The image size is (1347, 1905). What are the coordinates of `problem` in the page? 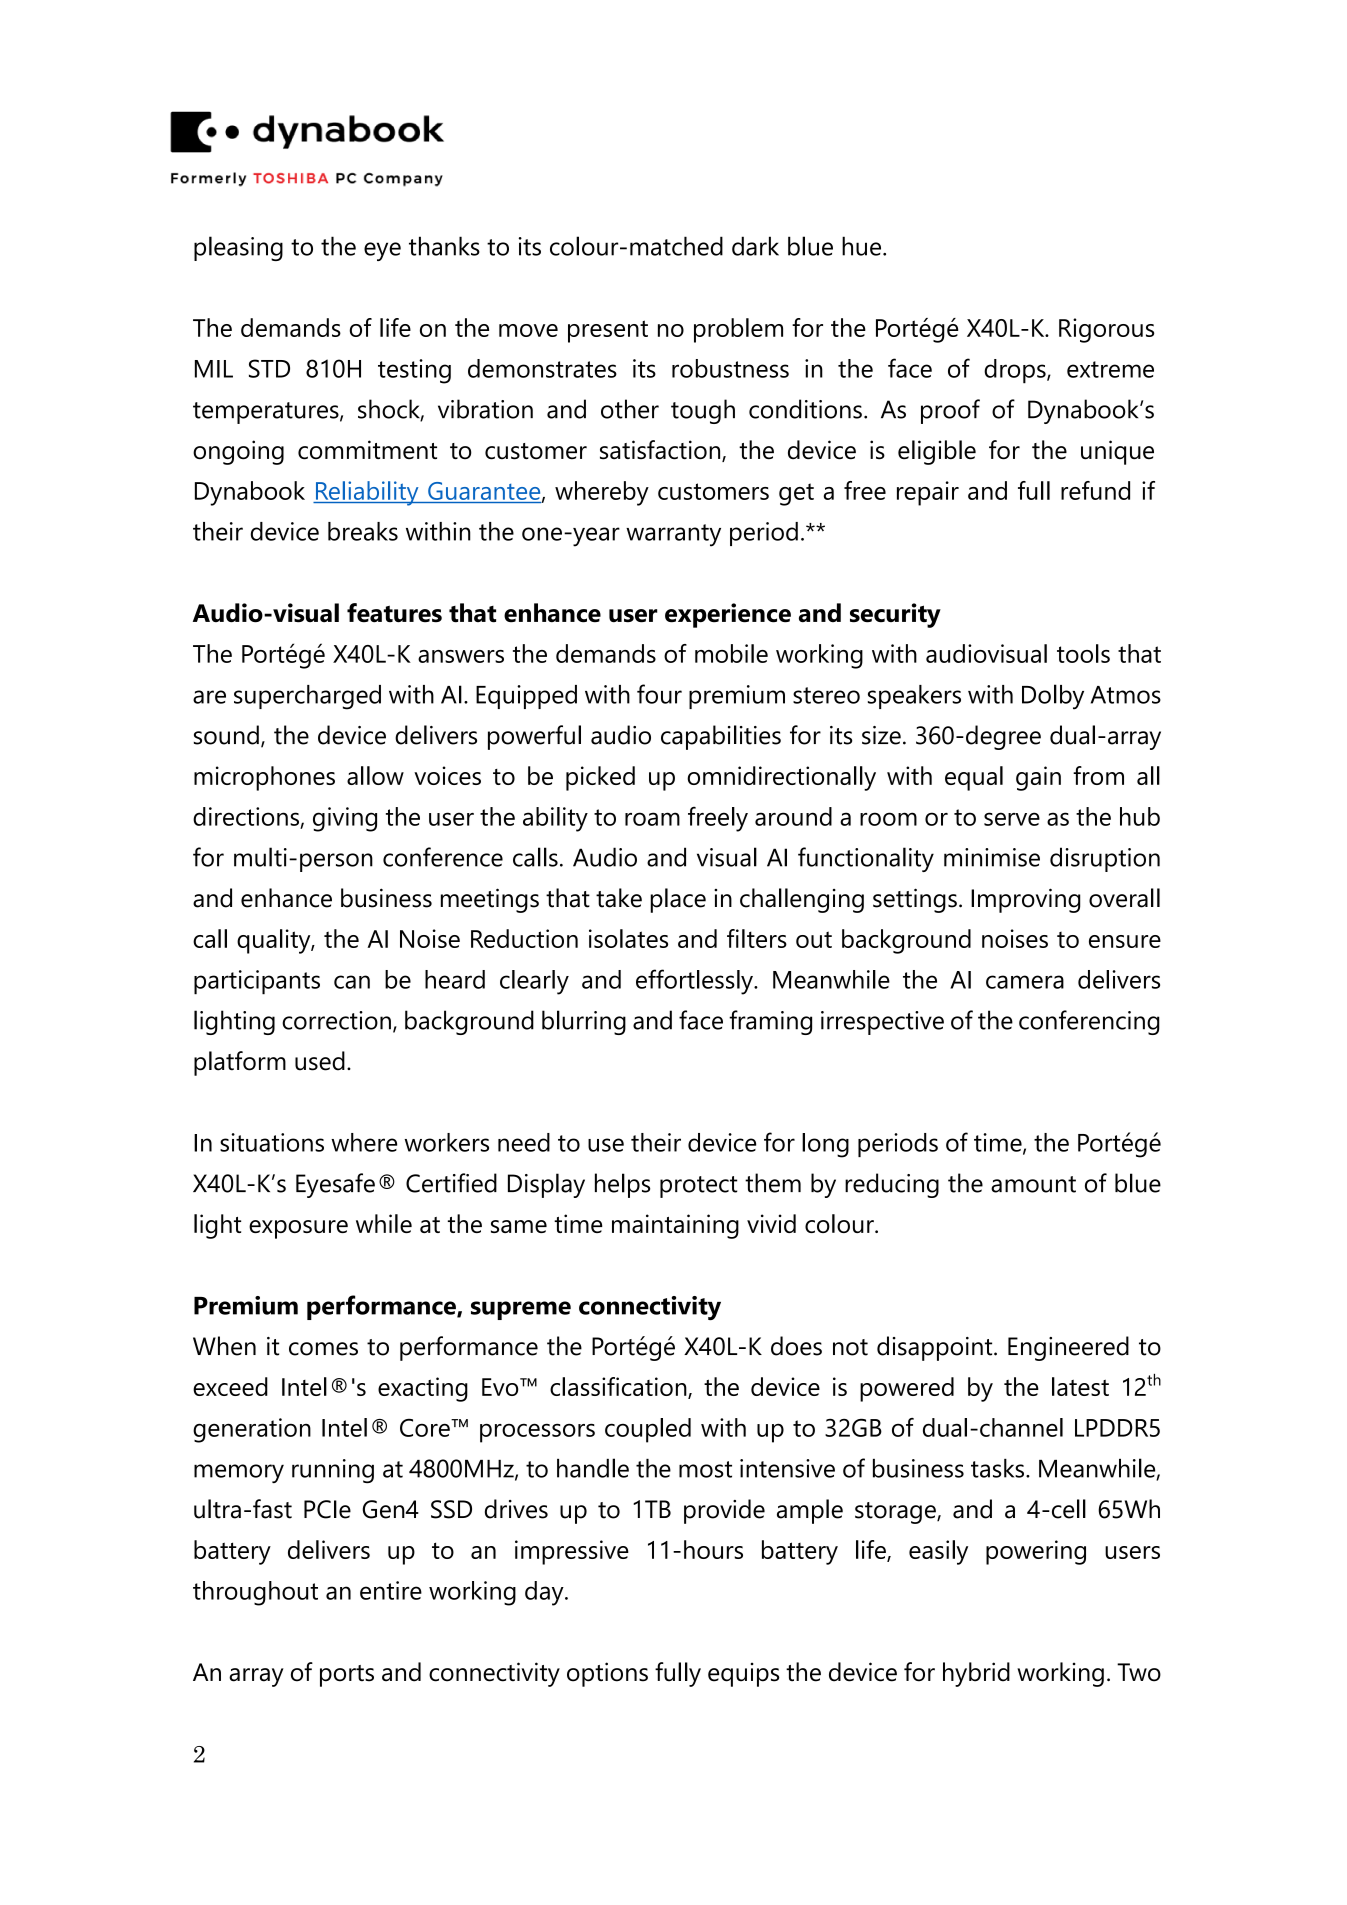 It's located at (738, 330).
